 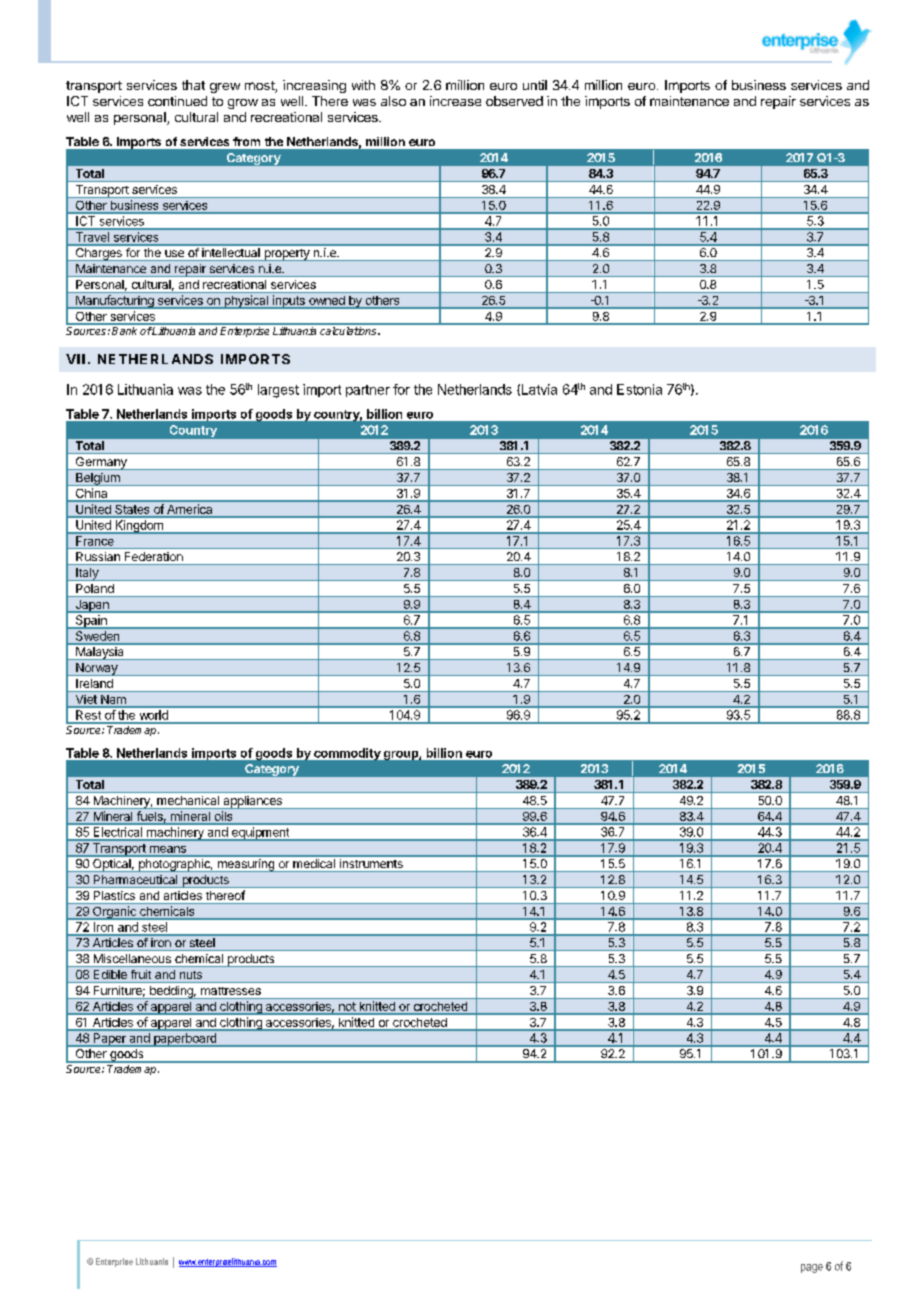 I want to click on increase, so click(x=455, y=101).
